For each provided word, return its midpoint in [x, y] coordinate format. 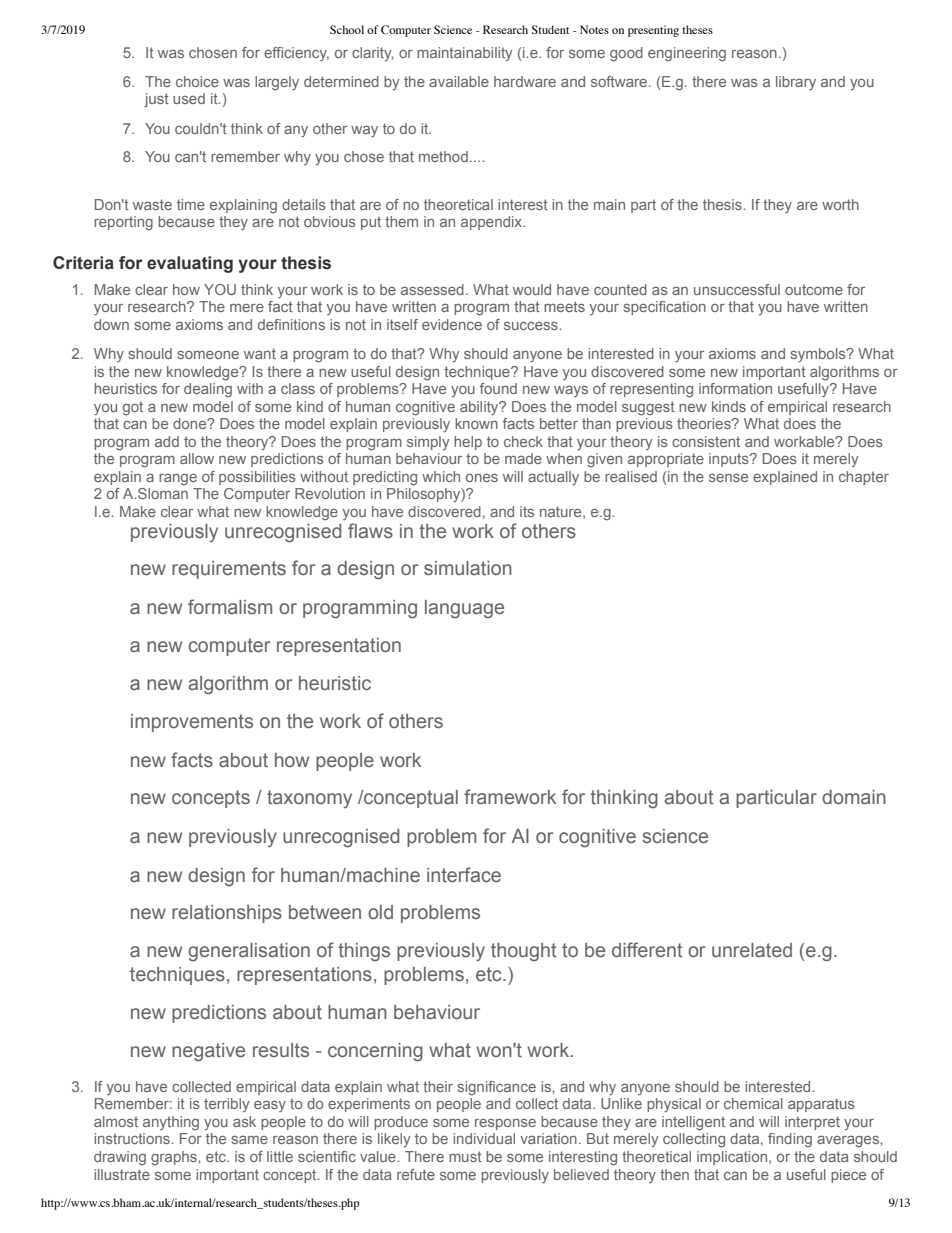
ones [482, 478]
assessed [432, 289]
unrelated [752, 950]
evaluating [190, 264]
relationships [227, 914]
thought [523, 952]
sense [728, 478]
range [178, 480]
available [459, 81]
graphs [175, 1158]
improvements [192, 723]
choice [197, 81]
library [796, 83]
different [647, 950]
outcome [814, 289]
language [464, 609]
